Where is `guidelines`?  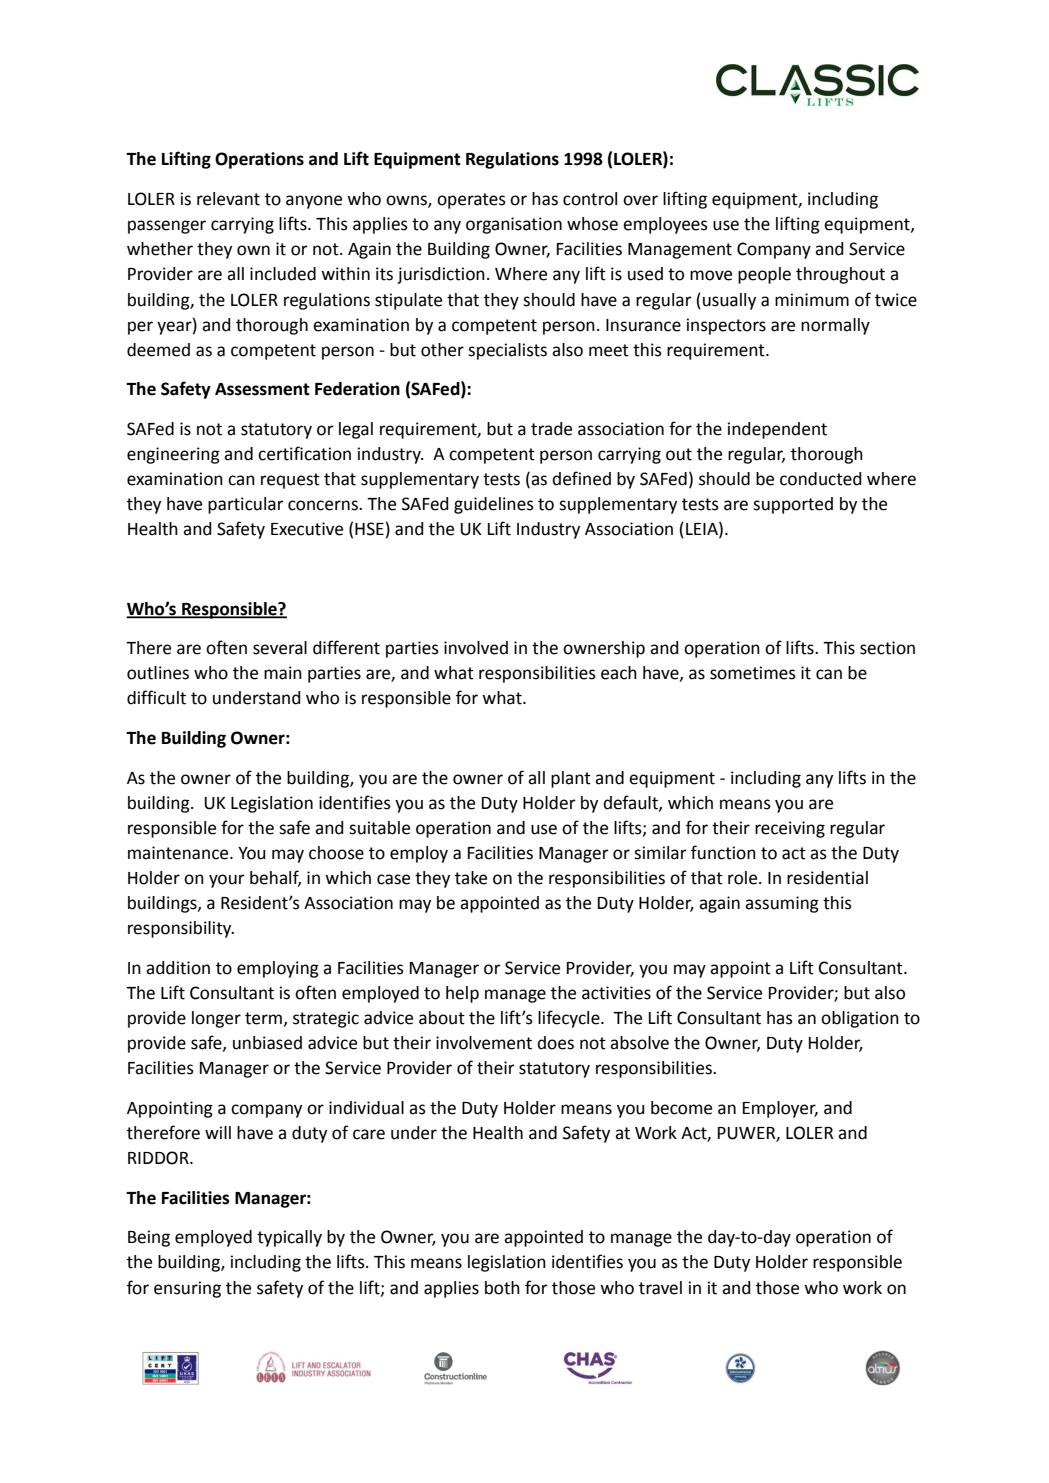
guidelines is located at coordinates (494, 505).
